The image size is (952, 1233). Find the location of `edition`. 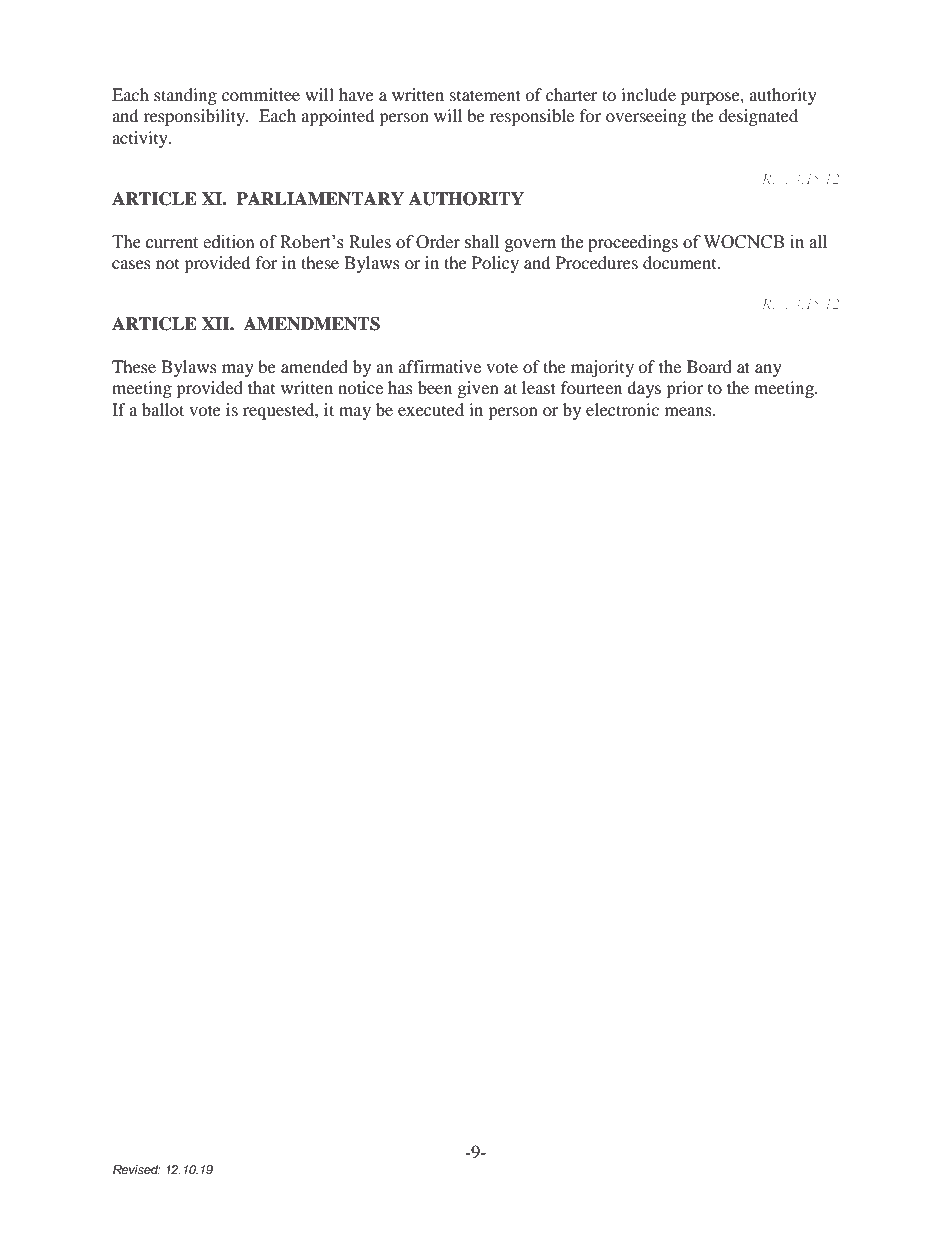

edition is located at coordinates (229, 242).
